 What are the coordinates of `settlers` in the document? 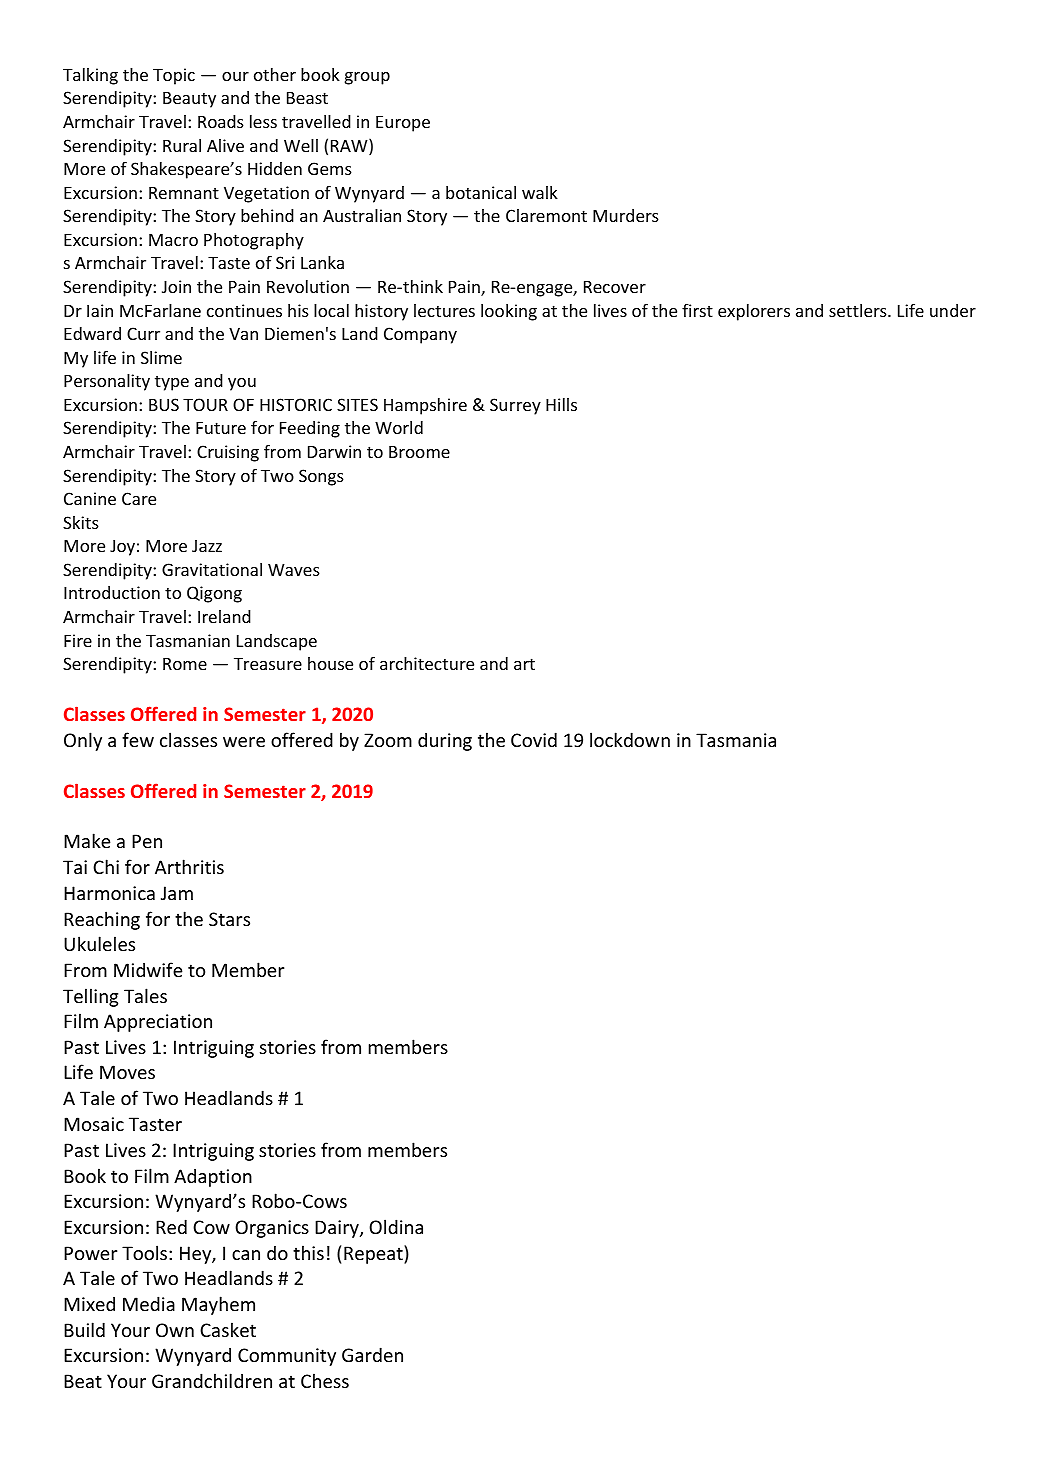 It's located at (859, 310).
